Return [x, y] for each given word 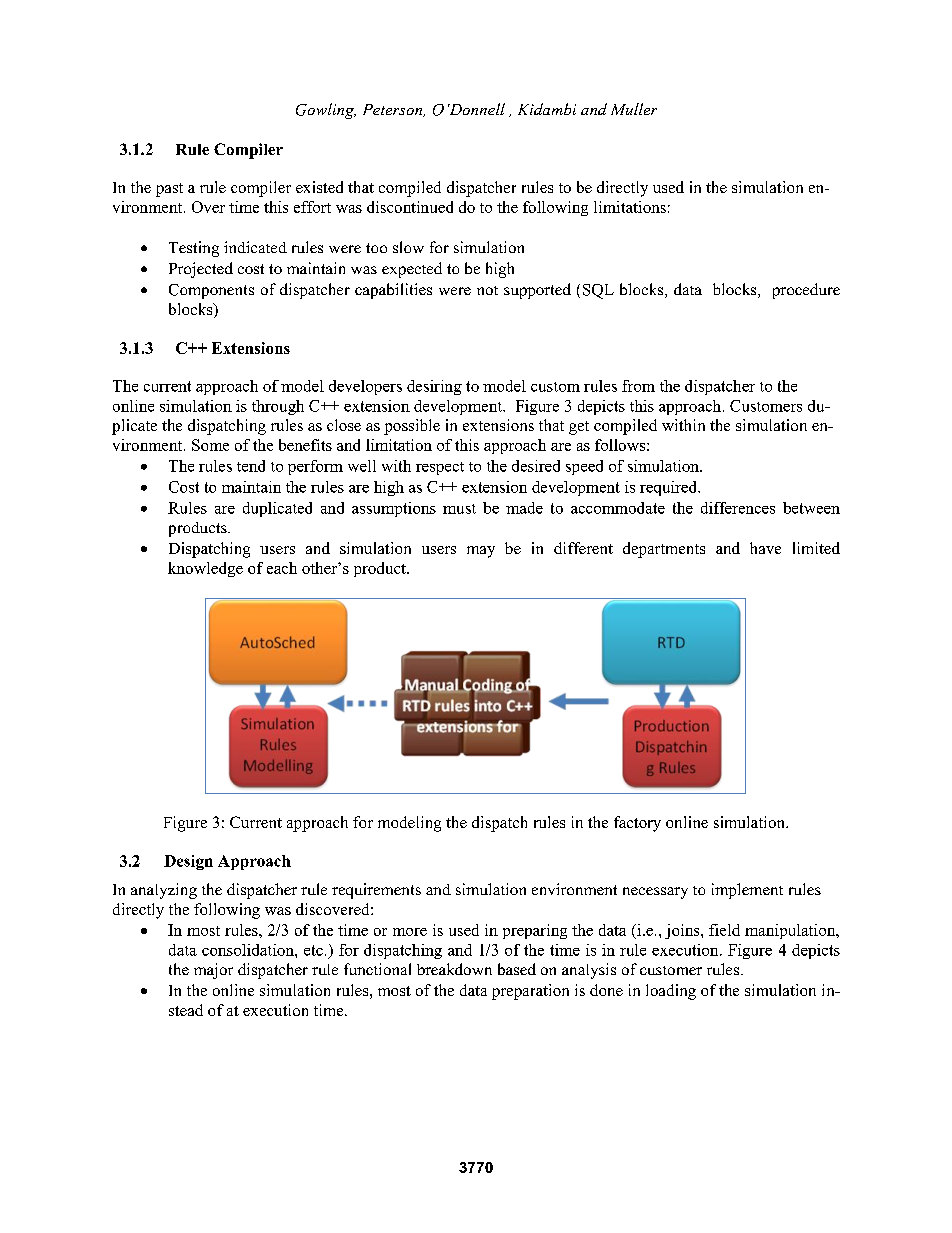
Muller [634, 109]
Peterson [394, 110]
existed [319, 187]
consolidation [249, 950]
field [724, 930]
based [517, 969]
